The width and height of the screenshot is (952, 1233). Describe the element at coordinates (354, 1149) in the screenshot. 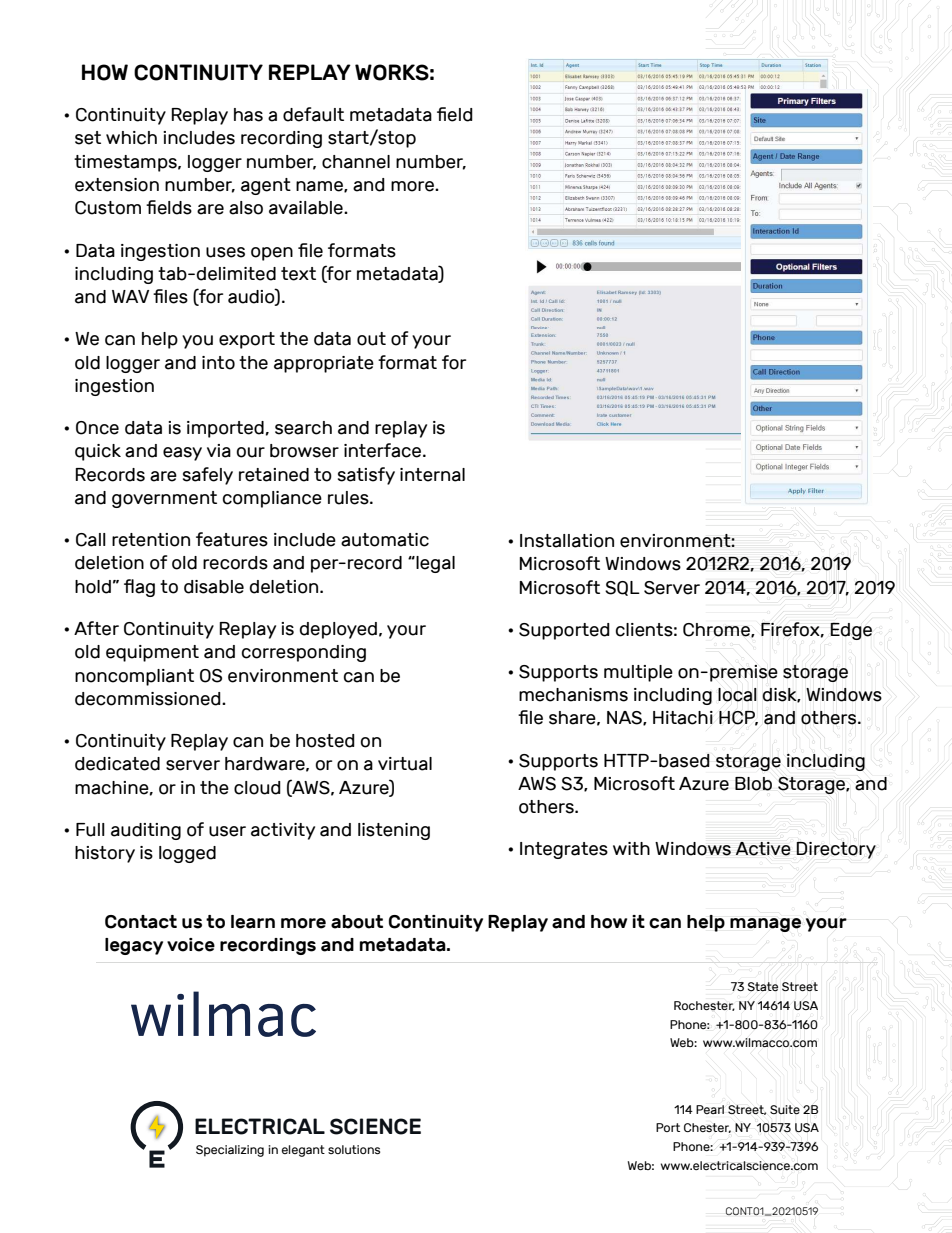

I see `solutions` at that location.
